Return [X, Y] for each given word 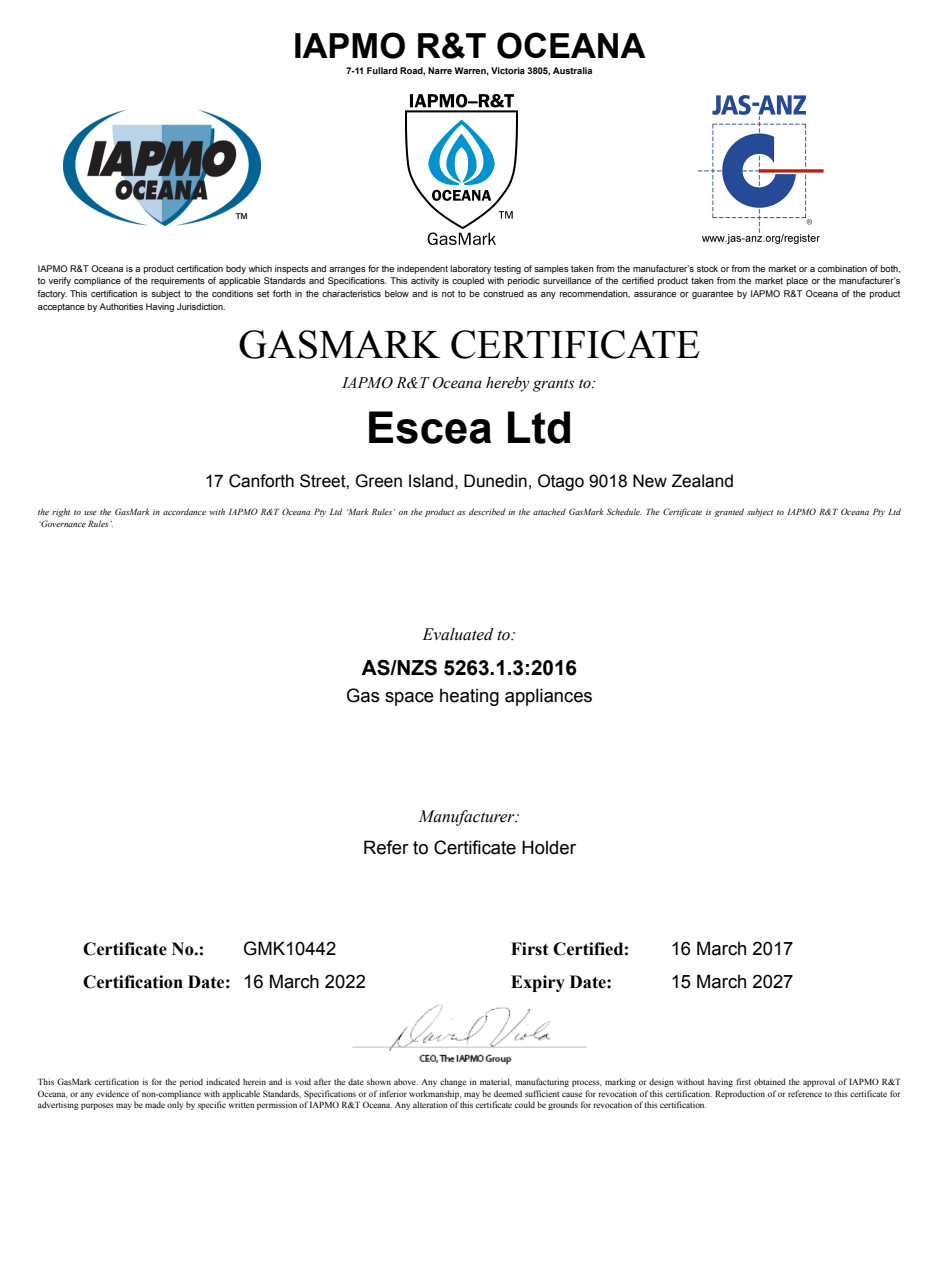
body [236, 269]
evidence [112, 1093]
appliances [548, 697]
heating [469, 697]
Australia [572, 70]
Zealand [702, 481]
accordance [184, 511]
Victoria [508, 70]
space [409, 699]
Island [431, 481]
